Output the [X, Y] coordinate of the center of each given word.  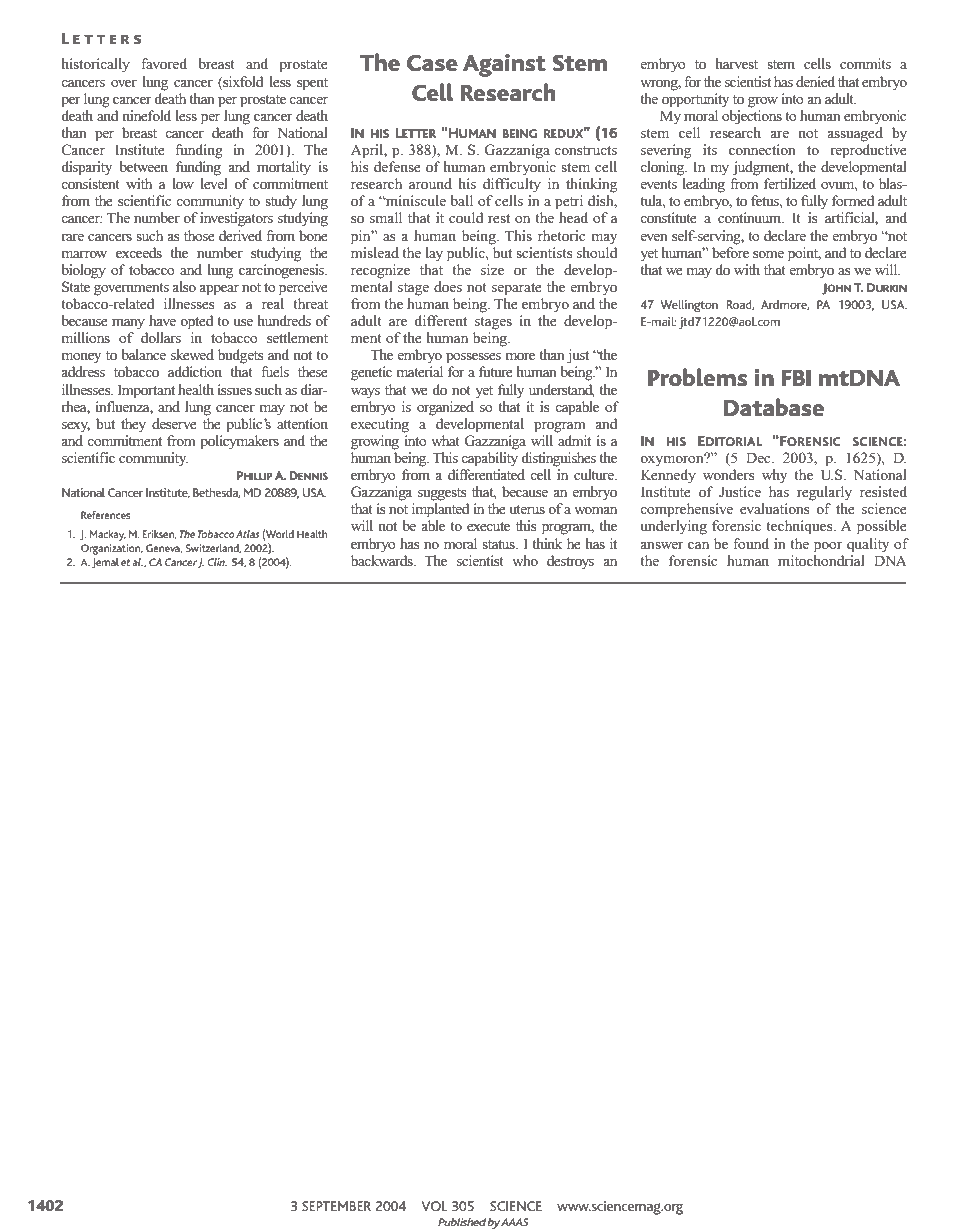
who [525, 560]
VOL [434, 1206]
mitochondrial [821, 559]
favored [164, 63]
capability [489, 459]
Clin [217, 562]
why [774, 476]
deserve [174, 423]
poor [828, 547]
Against [504, 65]
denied [815, 81]
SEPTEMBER [336, 1206]
